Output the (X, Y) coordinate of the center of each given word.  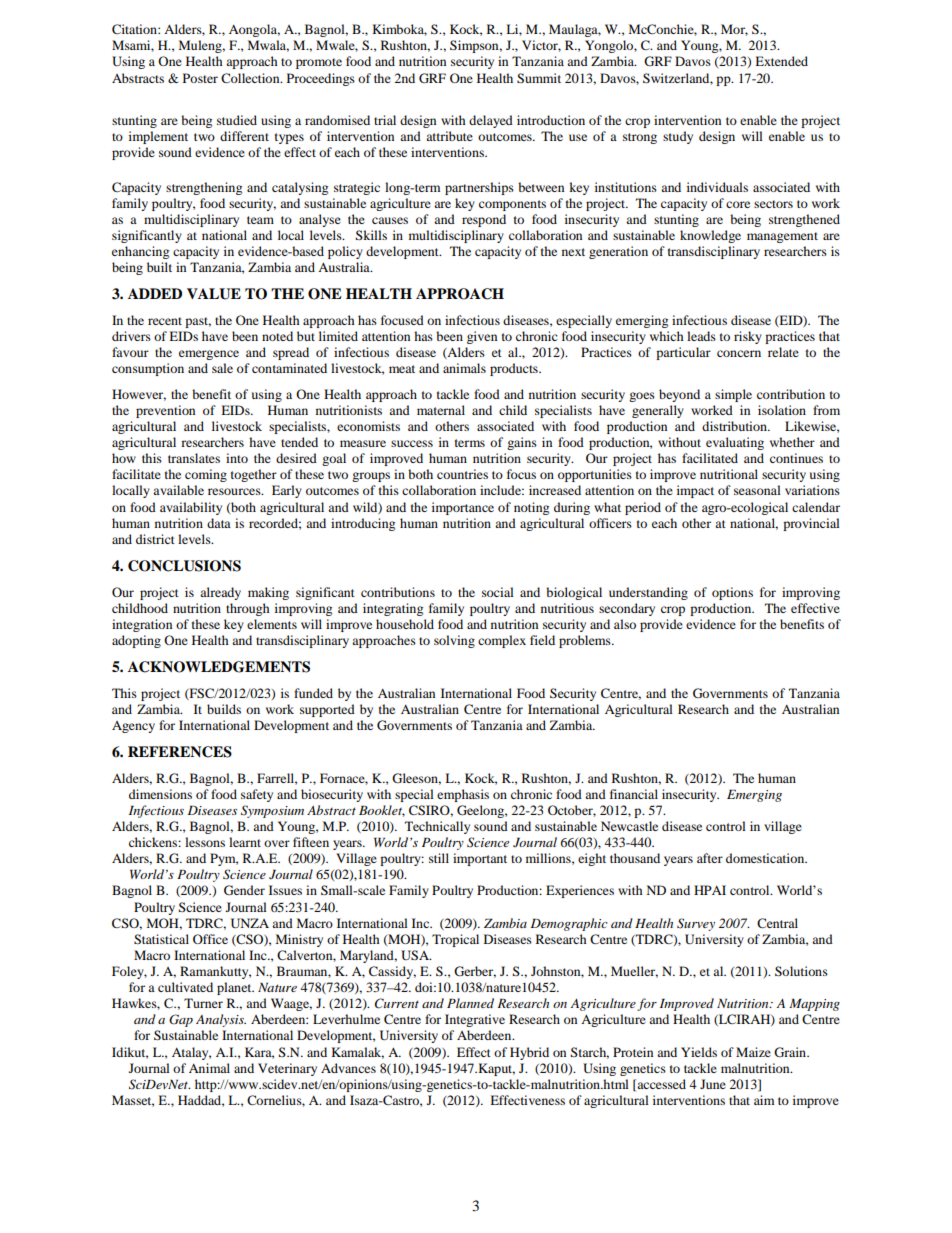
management (782, 237)
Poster (200, 78)
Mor (734, 30)
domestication (766, 858)
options (732, 593)
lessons (205, 842)
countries (462, 474)
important (480, 859)
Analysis (221, 1020)
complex (502, 641)
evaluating (735, 443)
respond (484, 220)
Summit (539, 78)
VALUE (214, 294)
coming (206, 475)
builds (224, 709)
